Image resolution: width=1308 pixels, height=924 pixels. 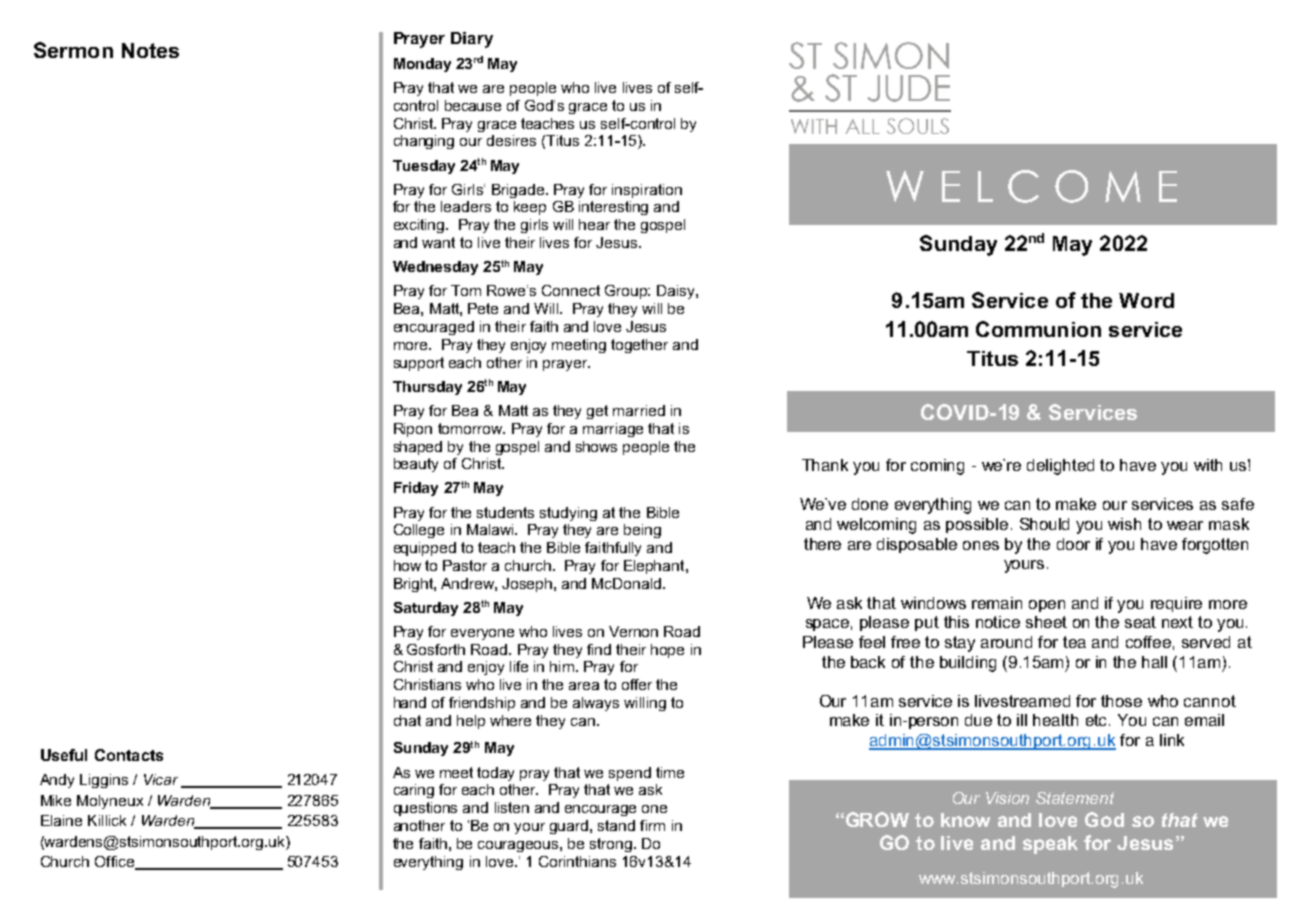 I want to click on hall, so click(x=1154, y=662).
